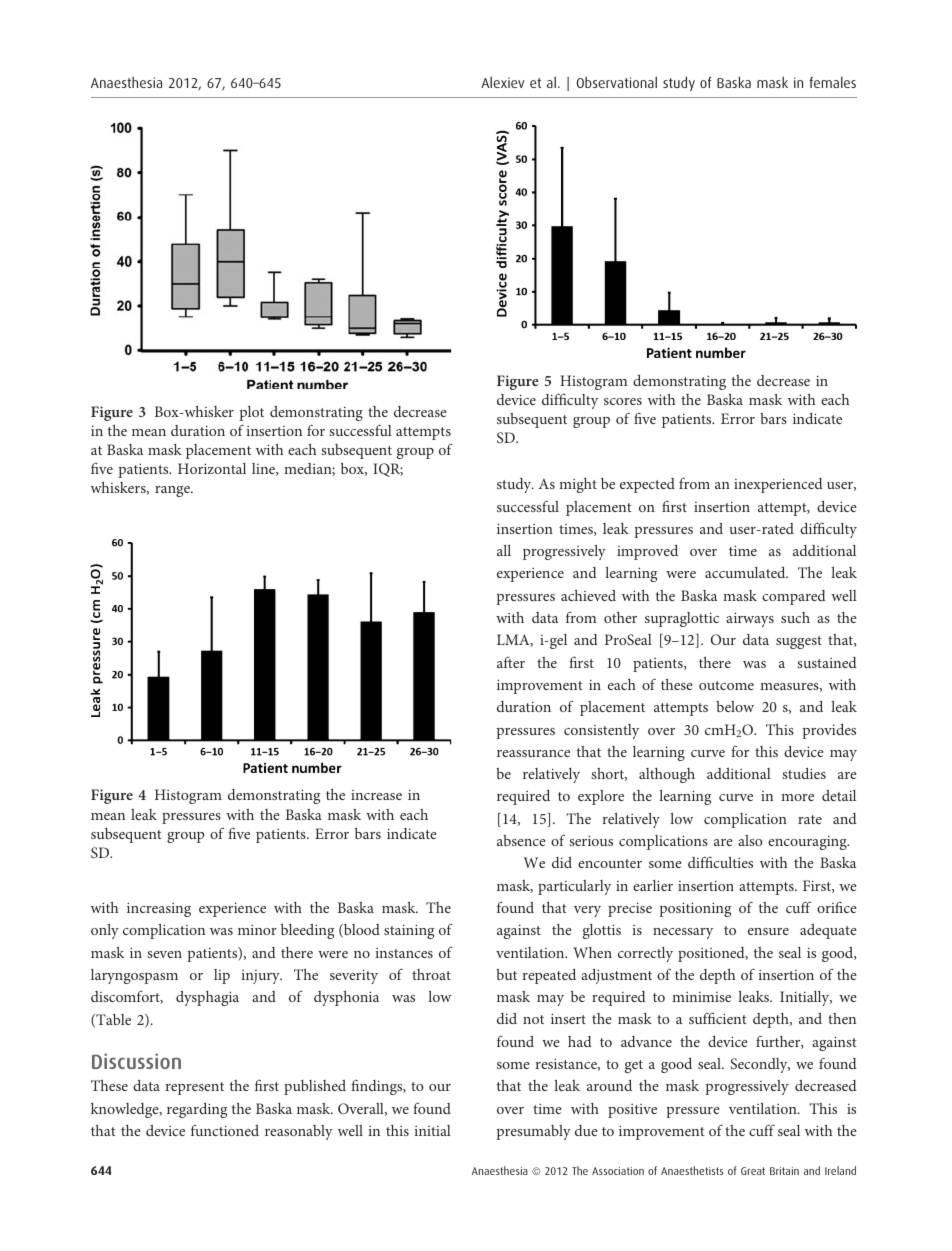 The width and height of the screenshot is (952, 1251). What do you see at coordinates (251, 413) in the screenshot?
I see `plot` at bounding box center [251, 413].
